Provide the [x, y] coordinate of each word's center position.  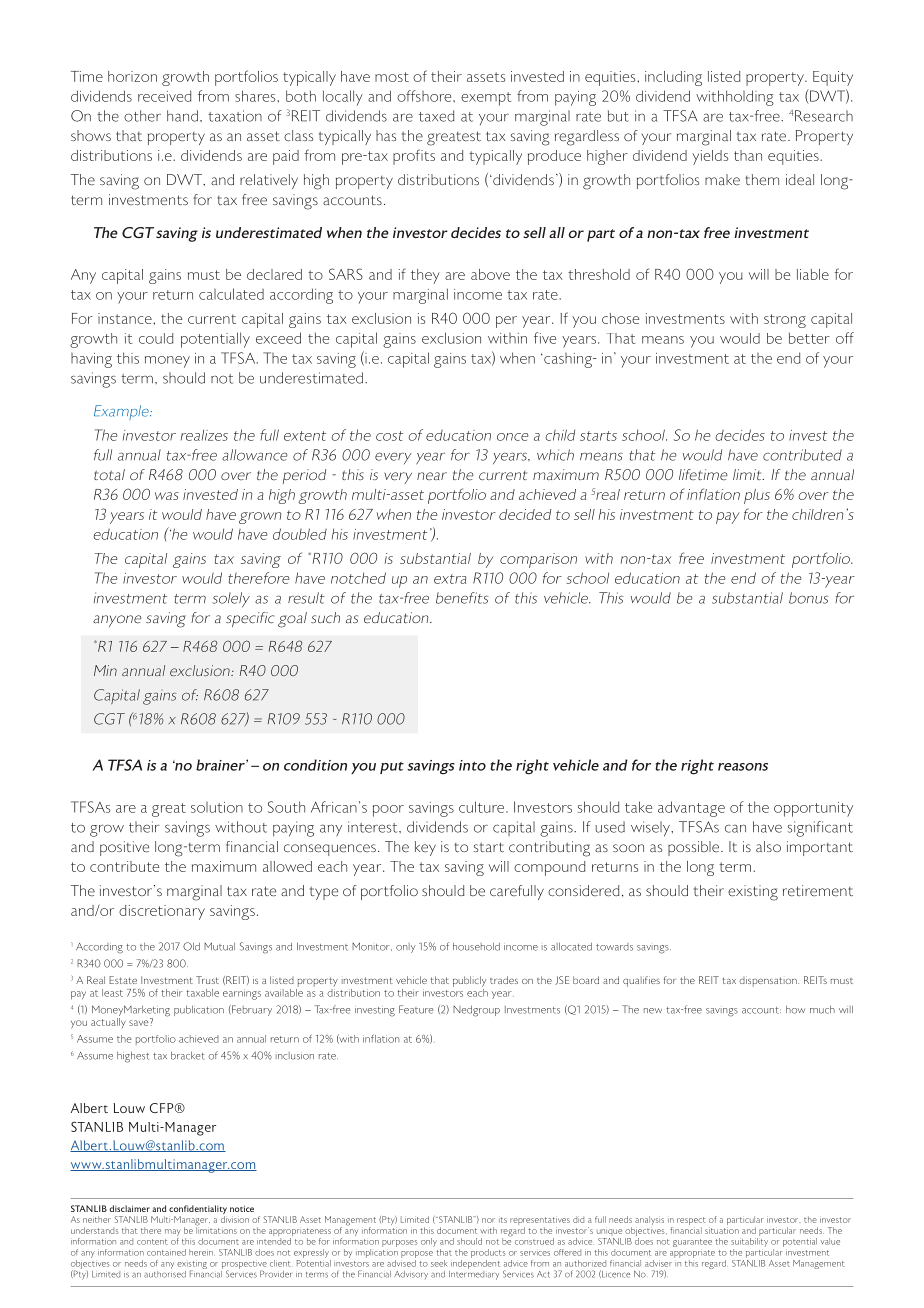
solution [217, 807]
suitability [749, 1244]
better [809, 338]
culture [483, 807]
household [476, 947]
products [488, 1253]
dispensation [769, 981]
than [748, 155]
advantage [691, 809]
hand [182, 116]
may [173, 1234]
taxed [437, 116]
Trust [207, 980]
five [545, 338]
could [156, 338]
